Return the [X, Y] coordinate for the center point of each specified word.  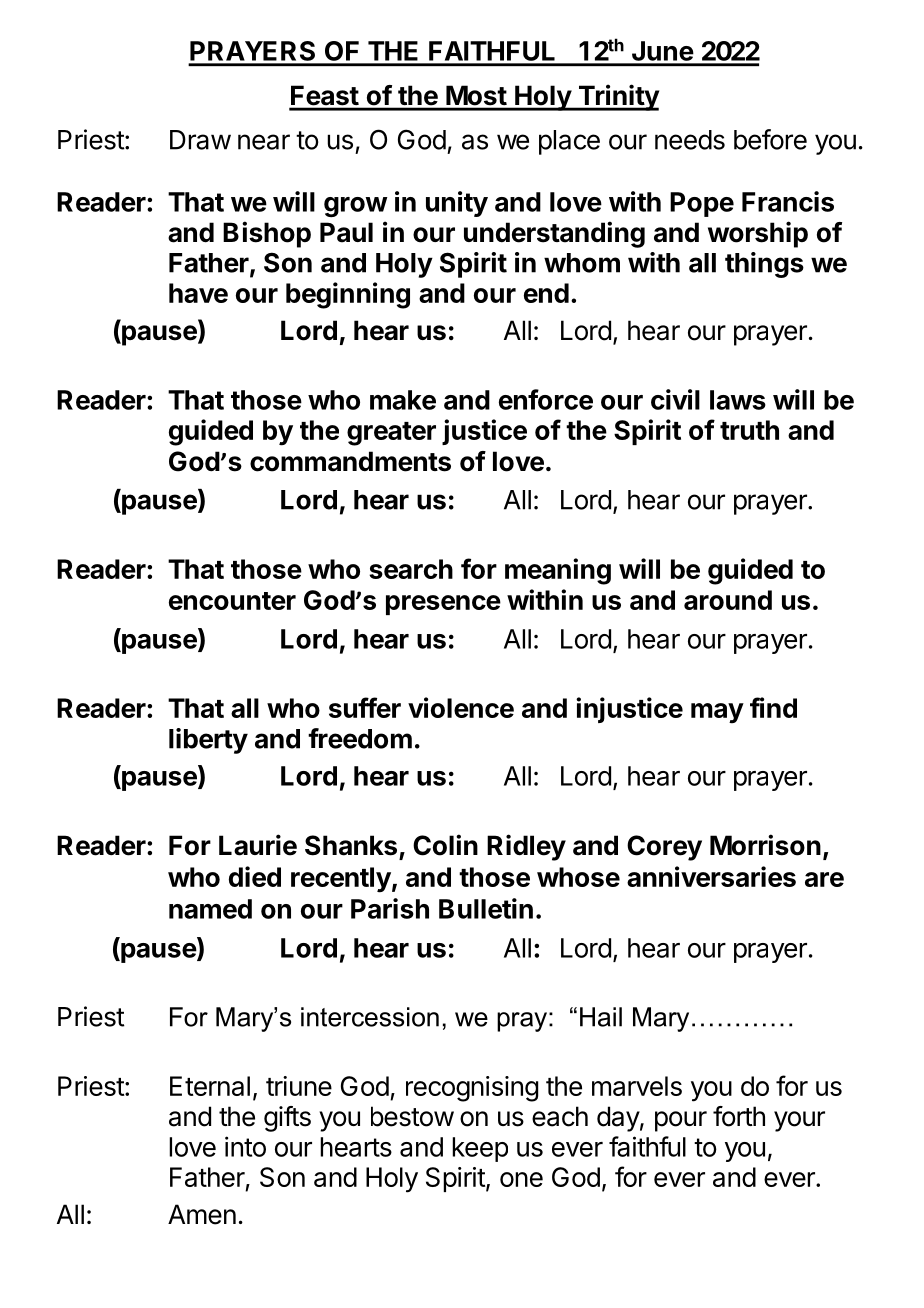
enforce [546, 399]
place [569, 142]
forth [739, 1116]
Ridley [526, 847]
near [264, 142]
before [770, 139]
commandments [350, 461]
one [521, 1179]
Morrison [765, 845]
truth [749, 430]
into [245, 1146]
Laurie [258, 845]
